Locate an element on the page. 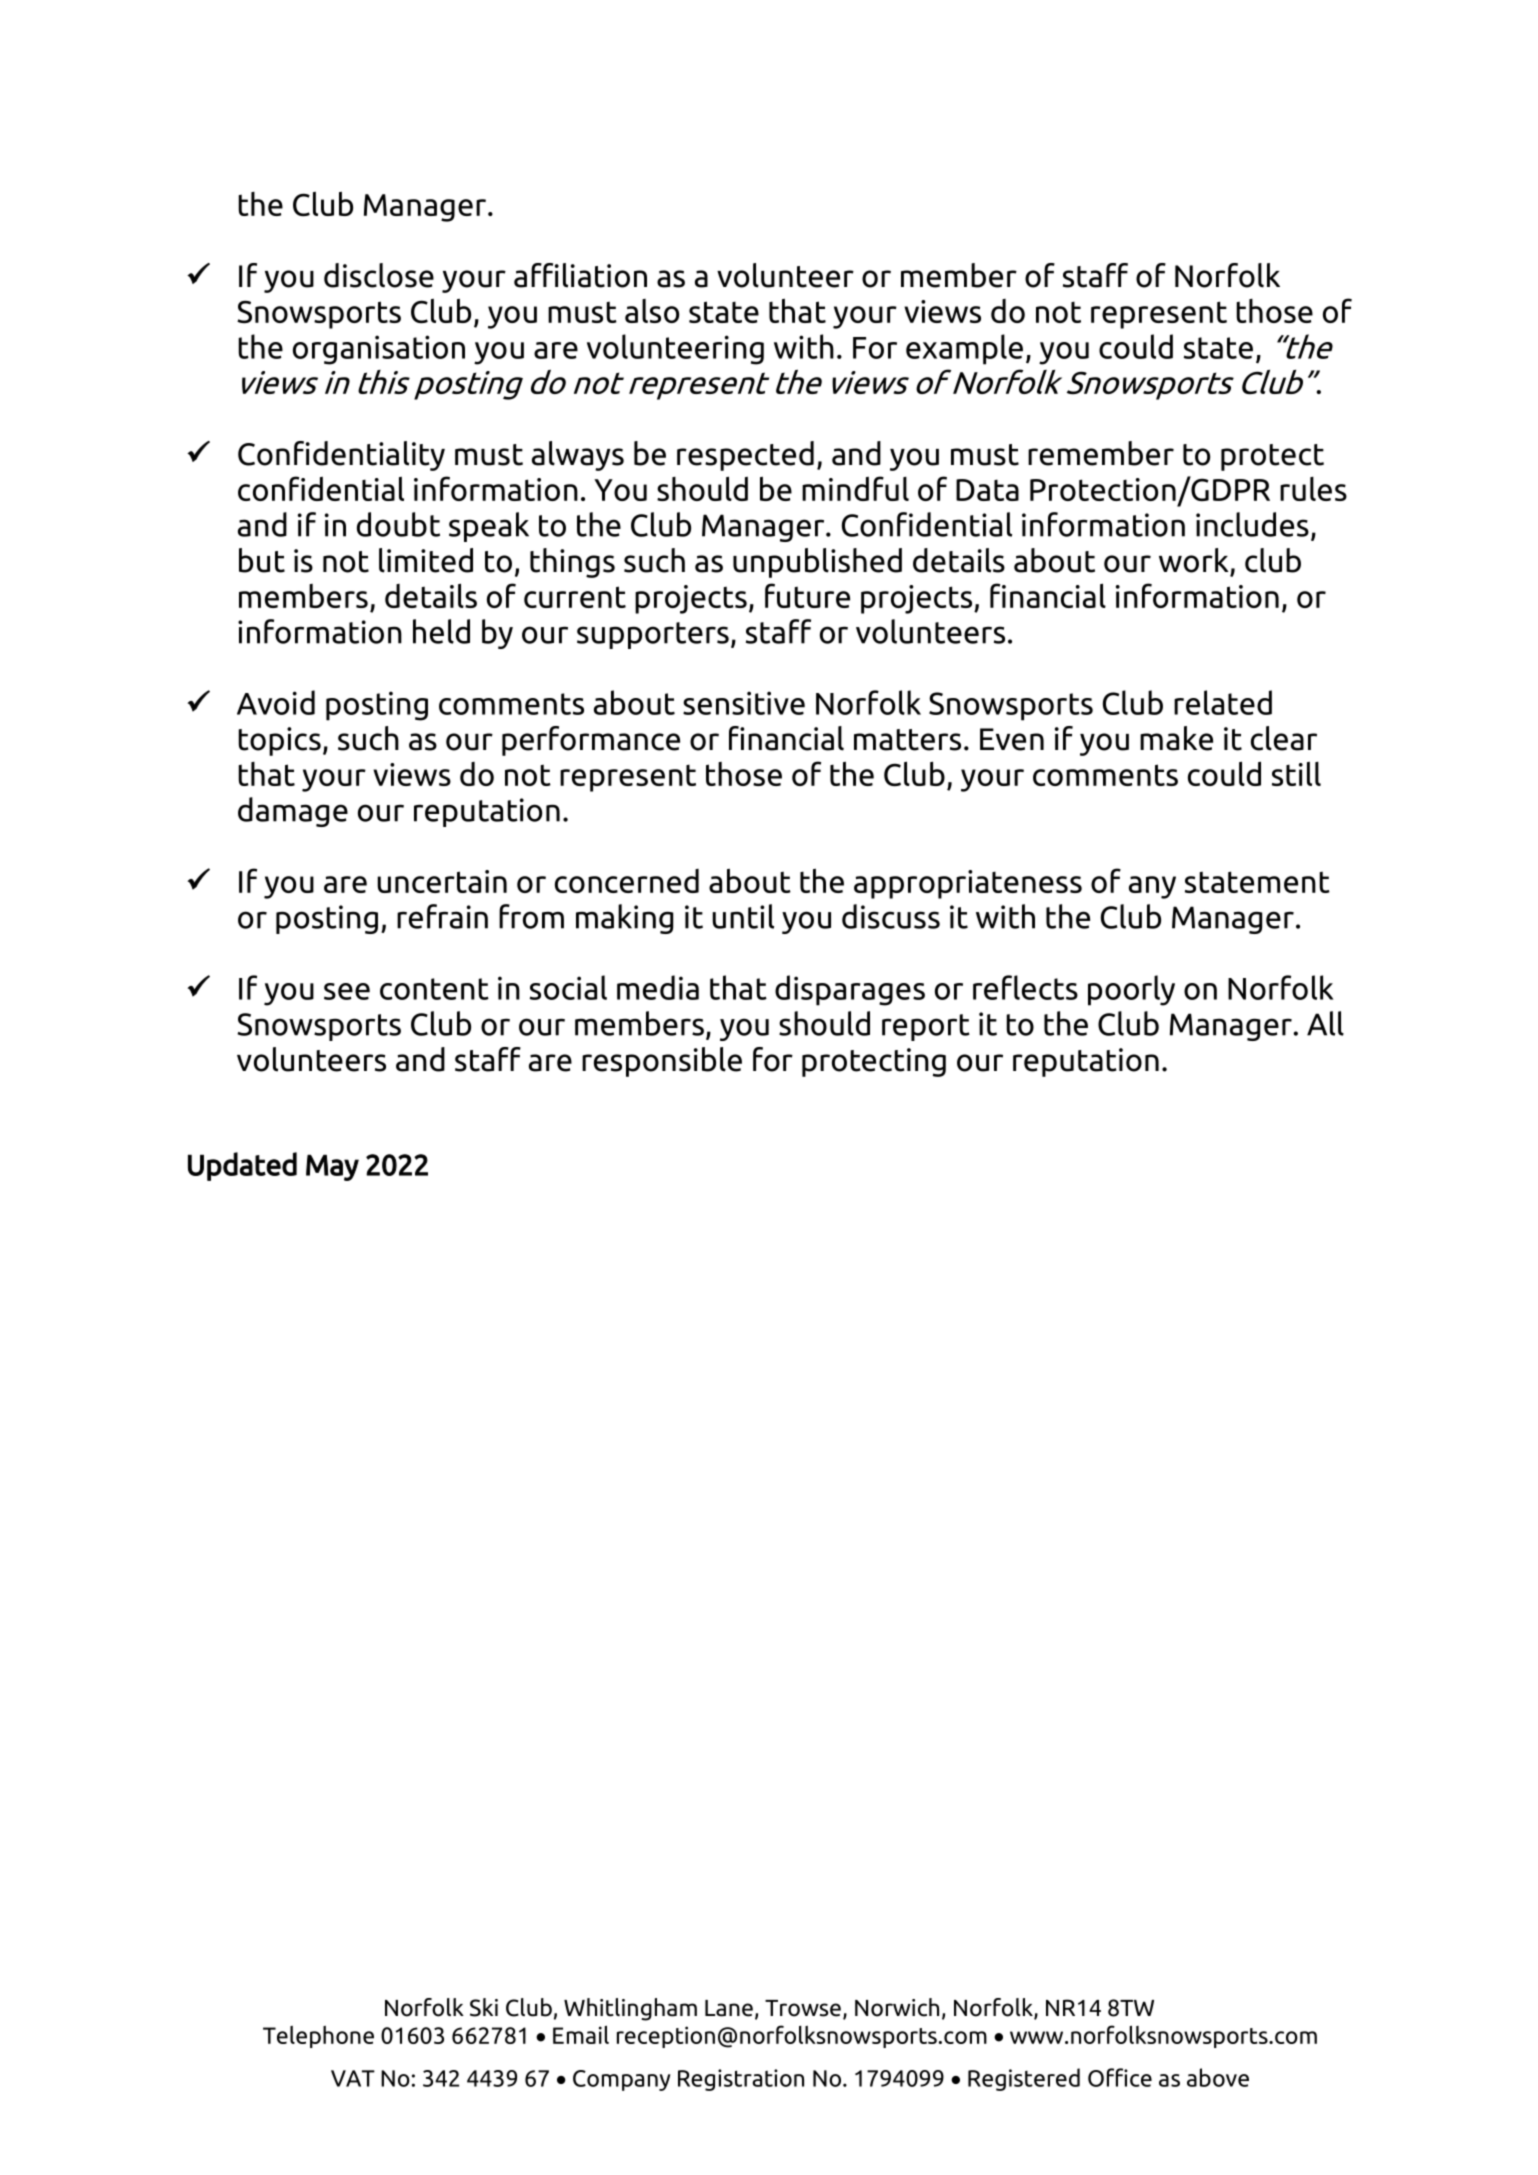 Image resolution: width=1538 pixels, height=2175 pixels. rules is located at coordinates (1313, 489).
